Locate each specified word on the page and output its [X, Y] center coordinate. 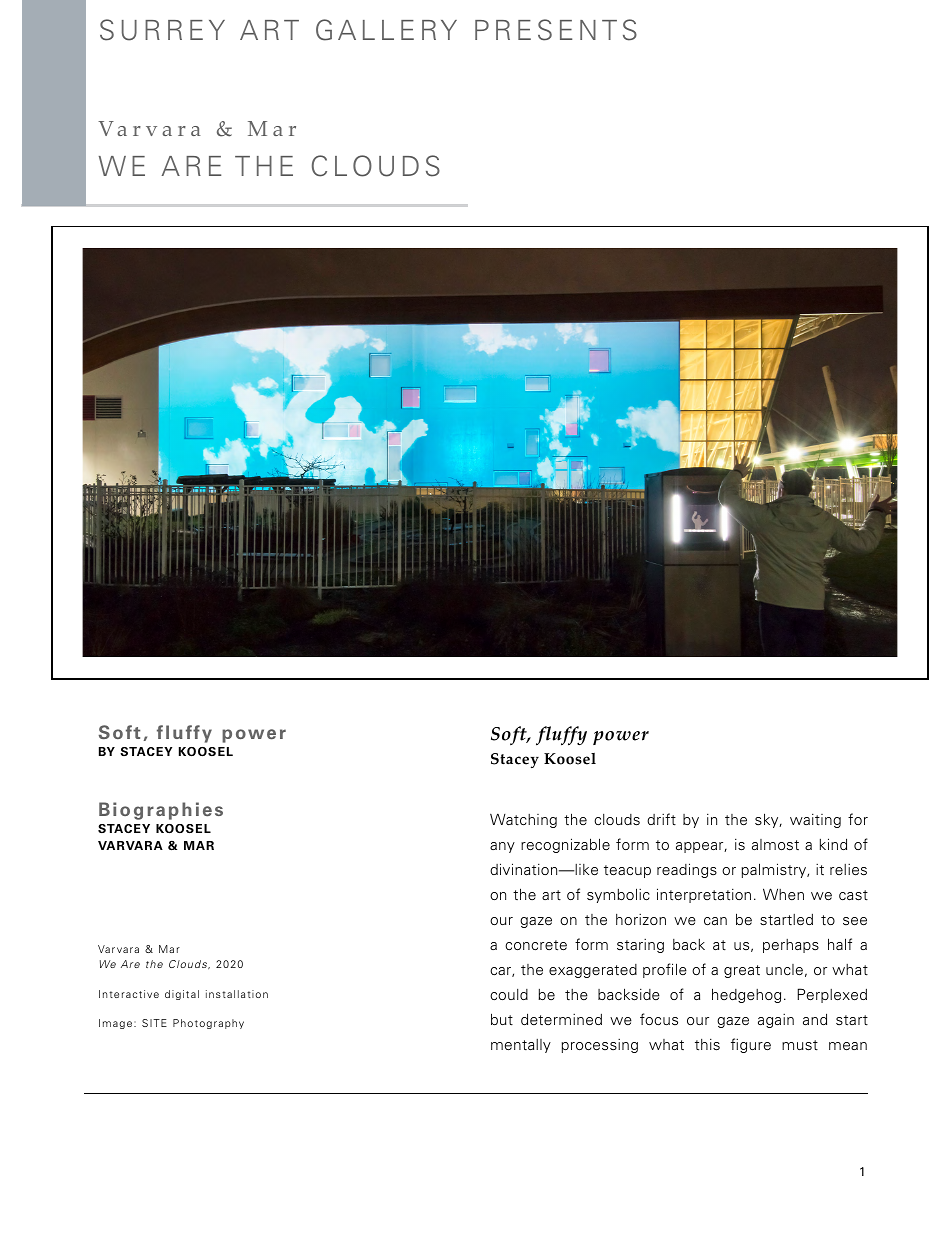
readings [687, 870]
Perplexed [832, 995]
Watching [523, 820]
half [840, 944]
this [707, 1045]
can [715, 921]
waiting [815, 821]
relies [848, 870]
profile [665, 970]
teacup [627, 871]
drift [661, 819]
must [800, 1045]
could [509, 994]
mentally [521, 1046]
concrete [536, 945]
